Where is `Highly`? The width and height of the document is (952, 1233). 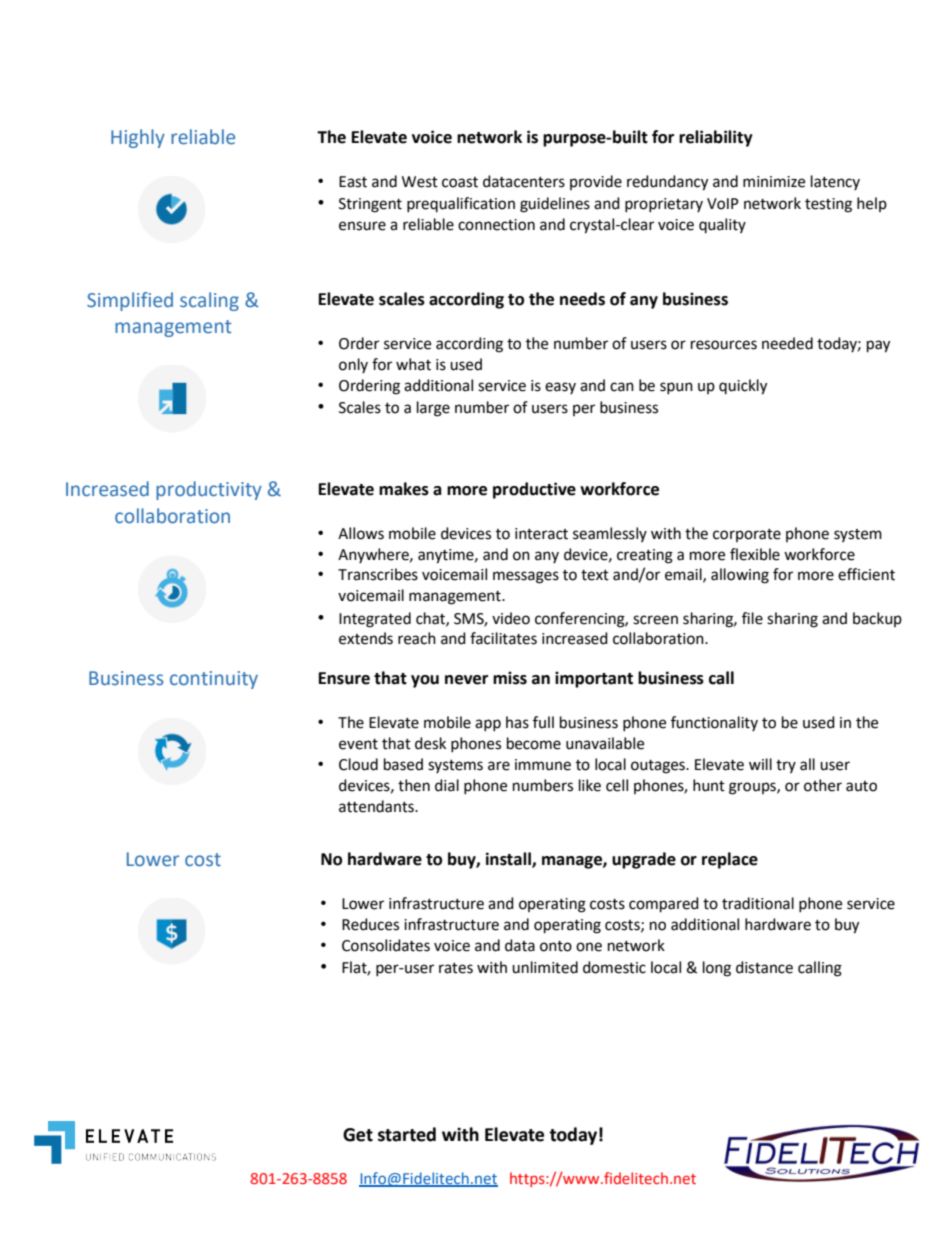 Highly is located at coordinates (138, 138).
